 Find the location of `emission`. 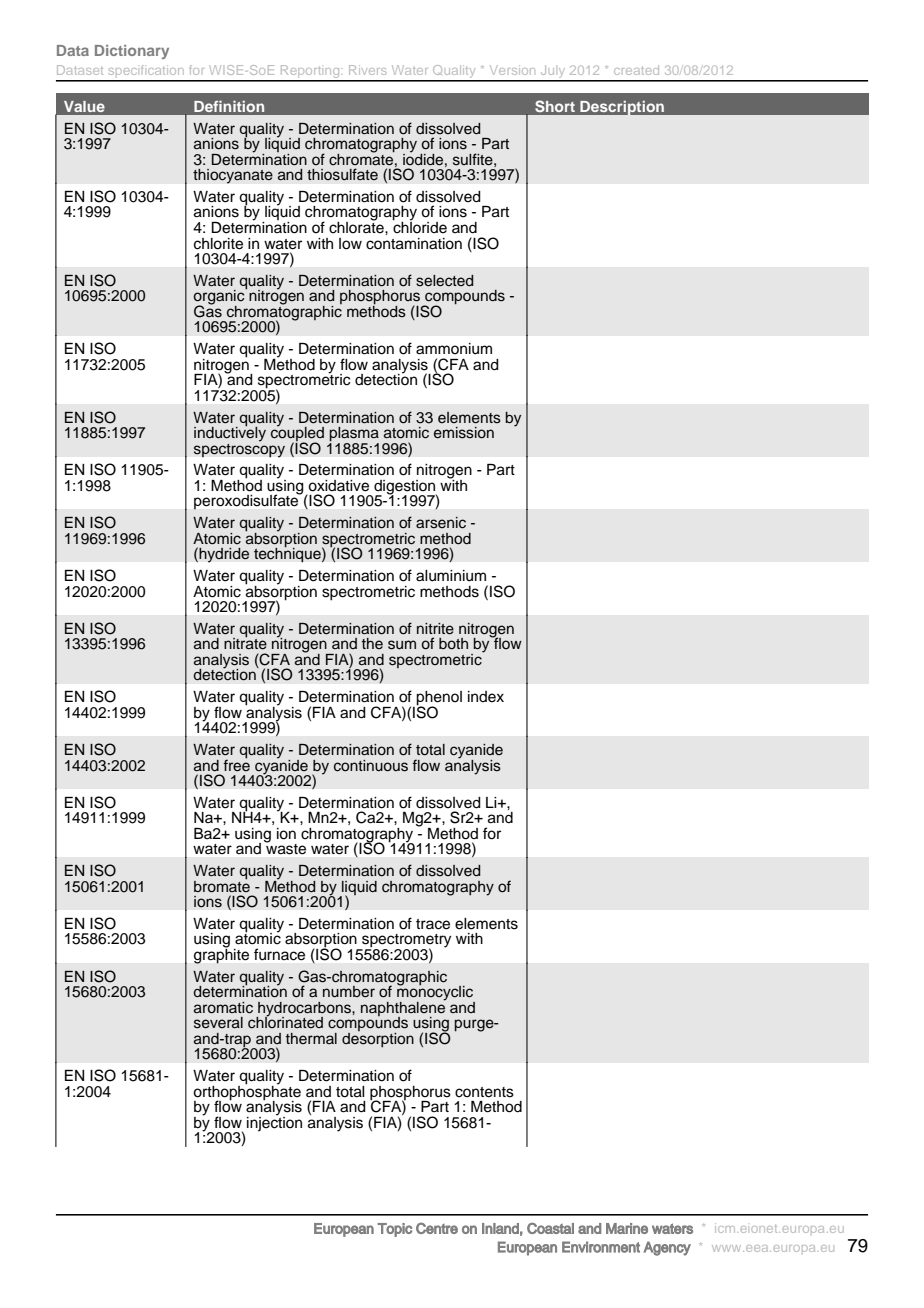

emission is located at coordinates (464, 433).
